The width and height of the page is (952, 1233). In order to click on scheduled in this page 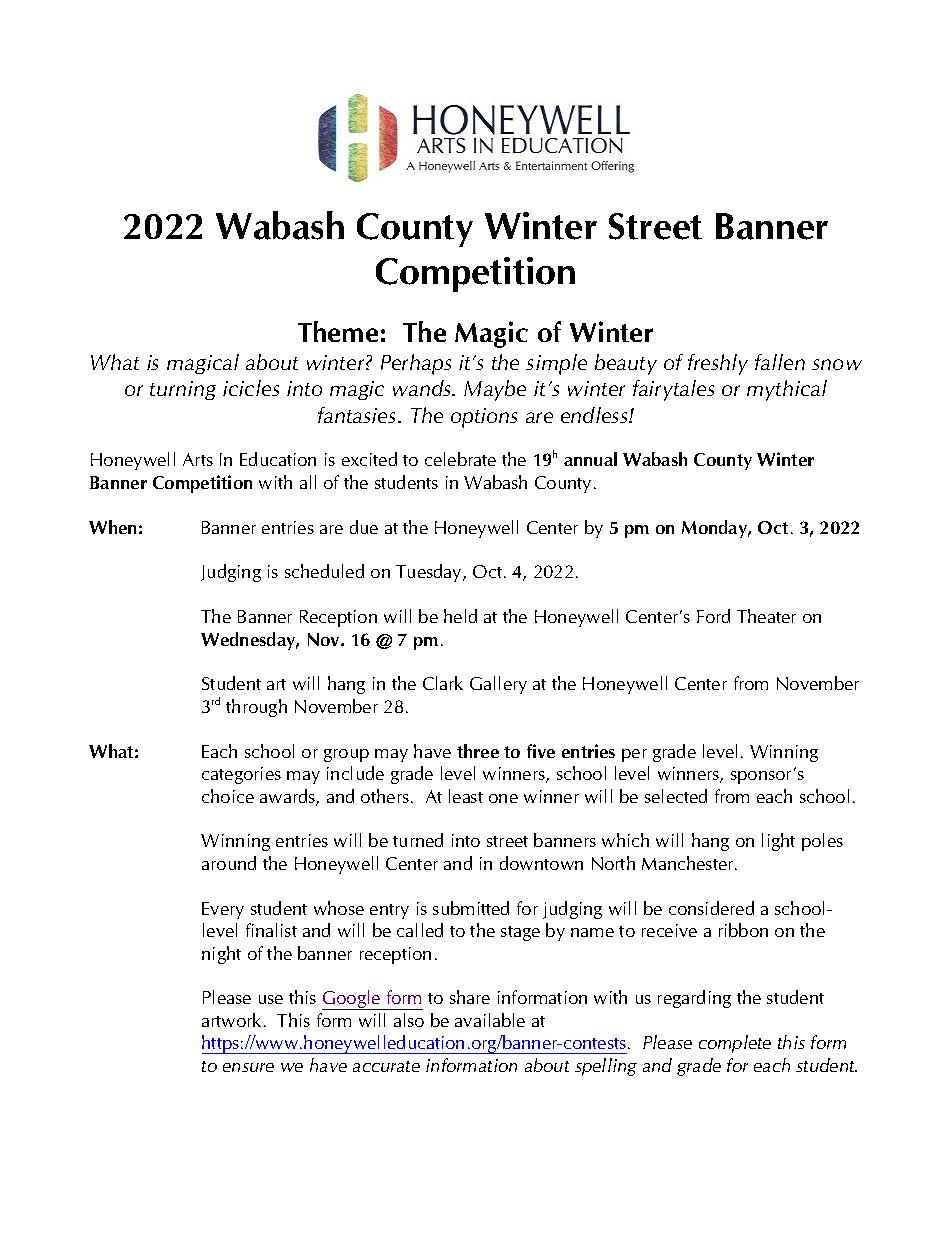, I will do `click(324, 571)`.
